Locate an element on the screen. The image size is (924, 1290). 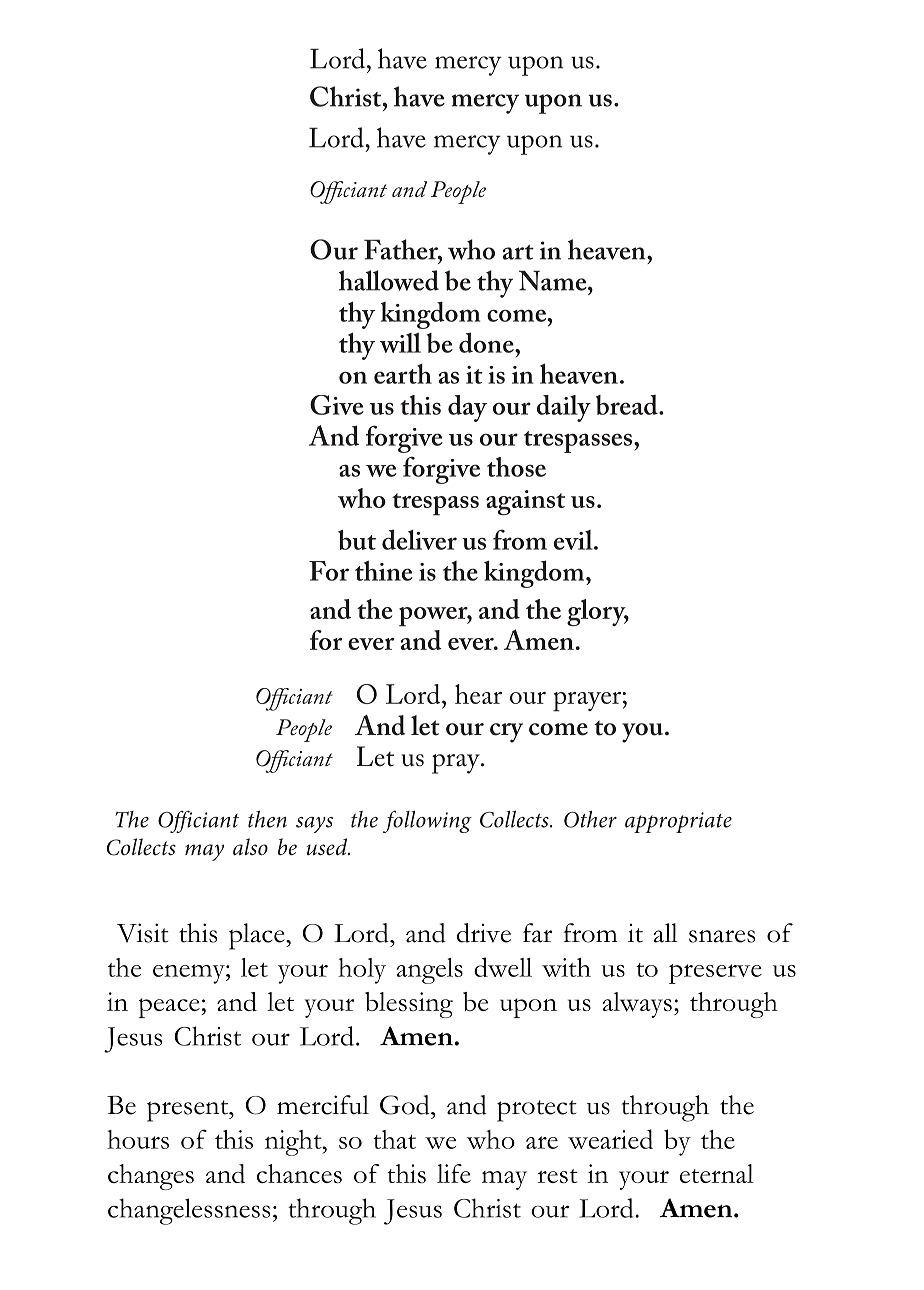
changes is located at coordinates (151, 1177).
